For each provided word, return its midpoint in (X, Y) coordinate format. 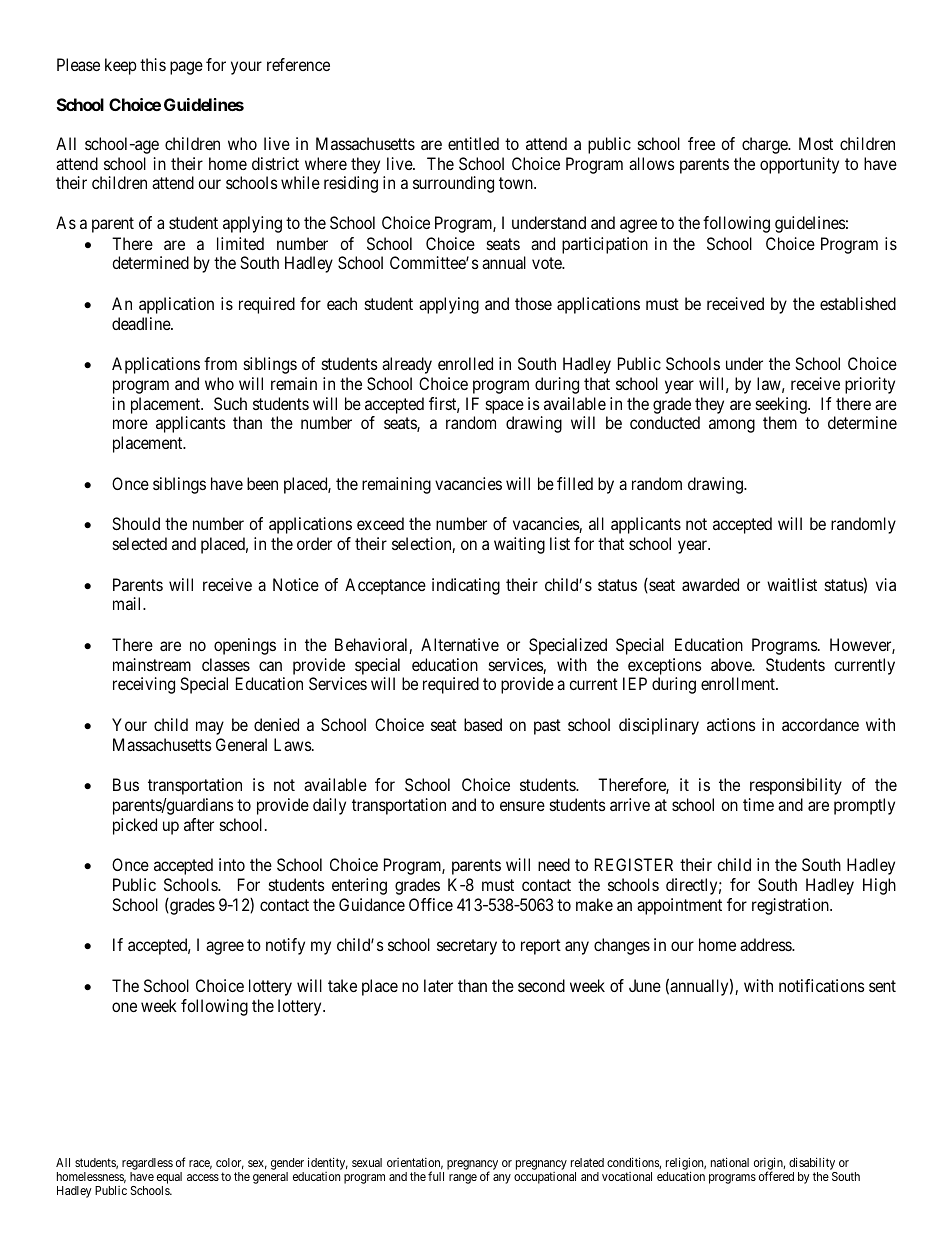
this (153, 64)
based (483, 724)
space (505, 407)
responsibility (796, 786)
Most (816, 143)
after (199, 824)
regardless (147, 1164)
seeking (782, 405)
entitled (473, 143)
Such (230, 403)
